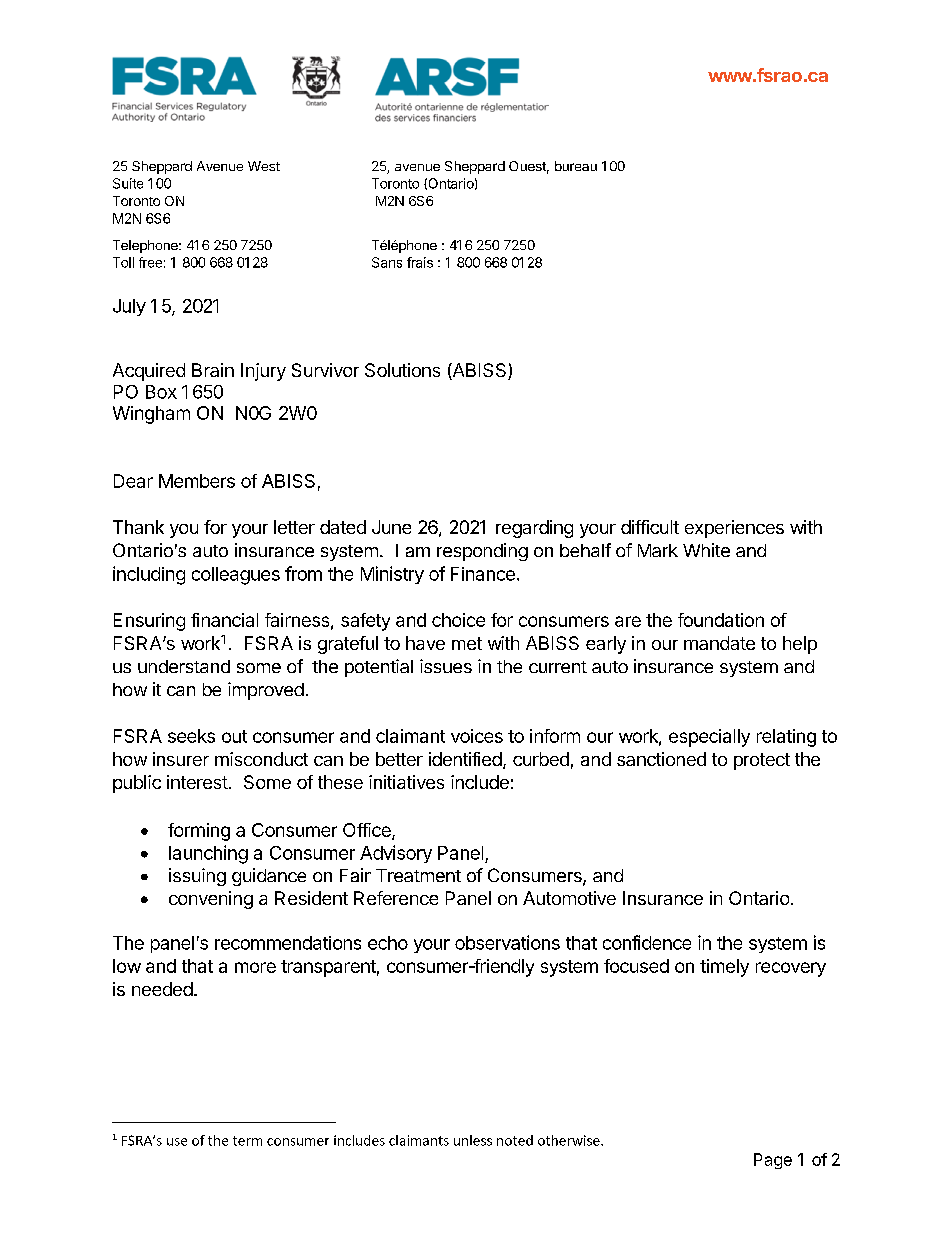 Image resolution: width=952 pixels, height=1233 pixels. Describe the element at coordinates (576, 166) in the page. I see `bureau` at that location.
